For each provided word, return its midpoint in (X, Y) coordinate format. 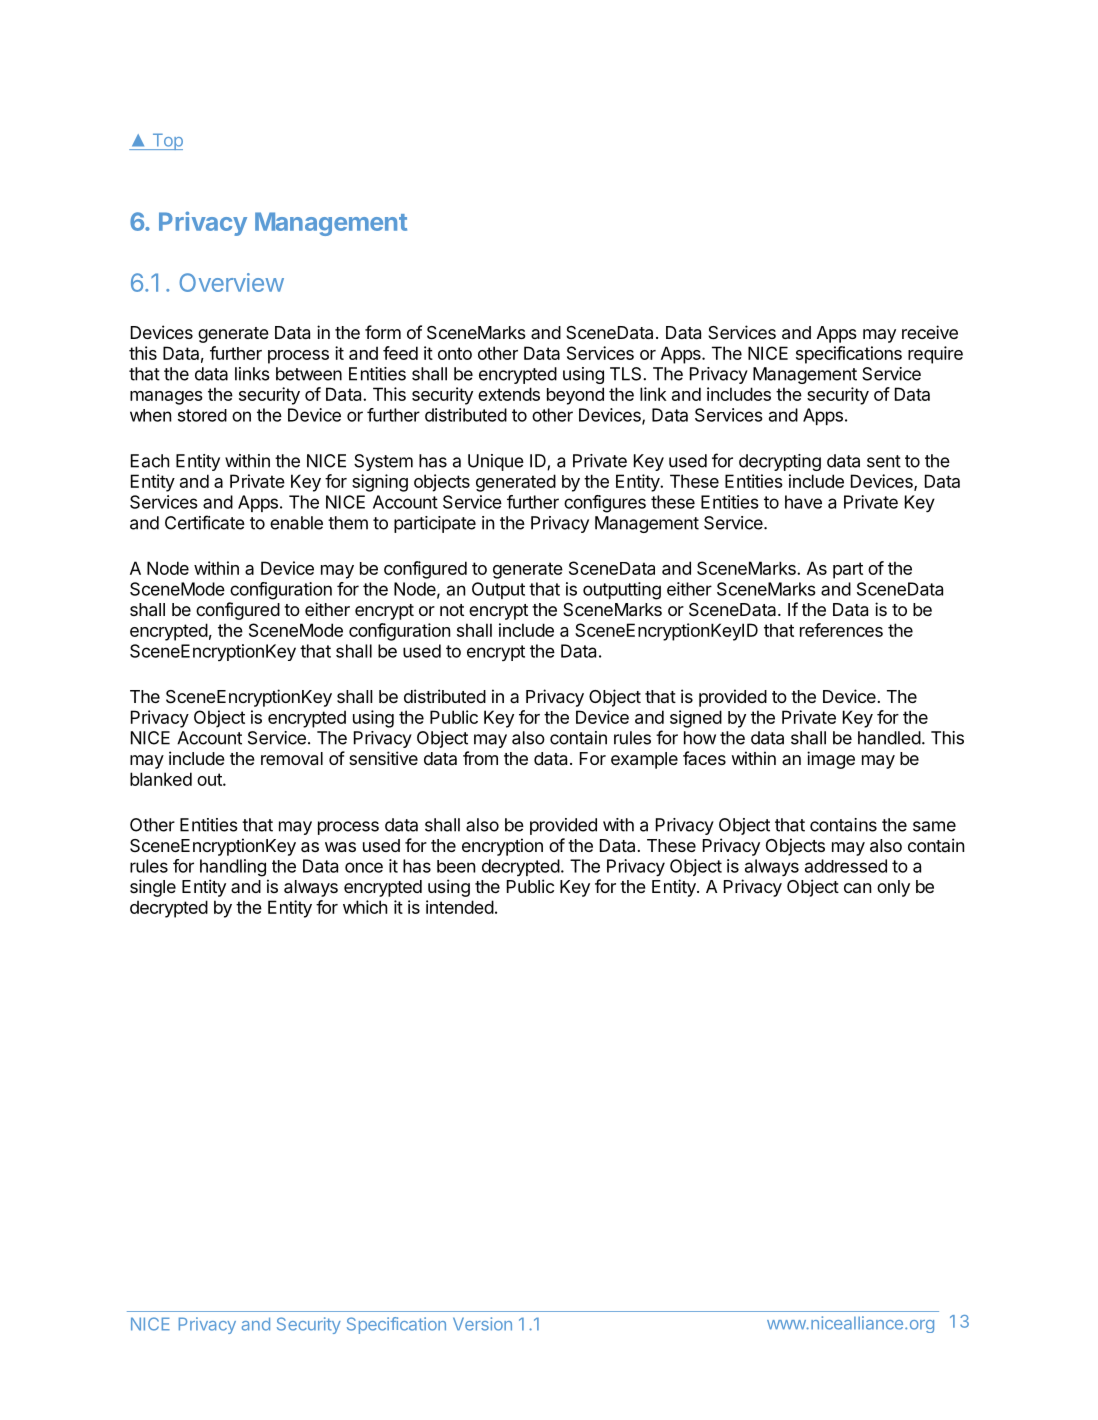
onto (455, 353)
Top (166, 141)
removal (292, 759)
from (480, 758)
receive (930, 332)
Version (482, 1324)
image (831, 760)
